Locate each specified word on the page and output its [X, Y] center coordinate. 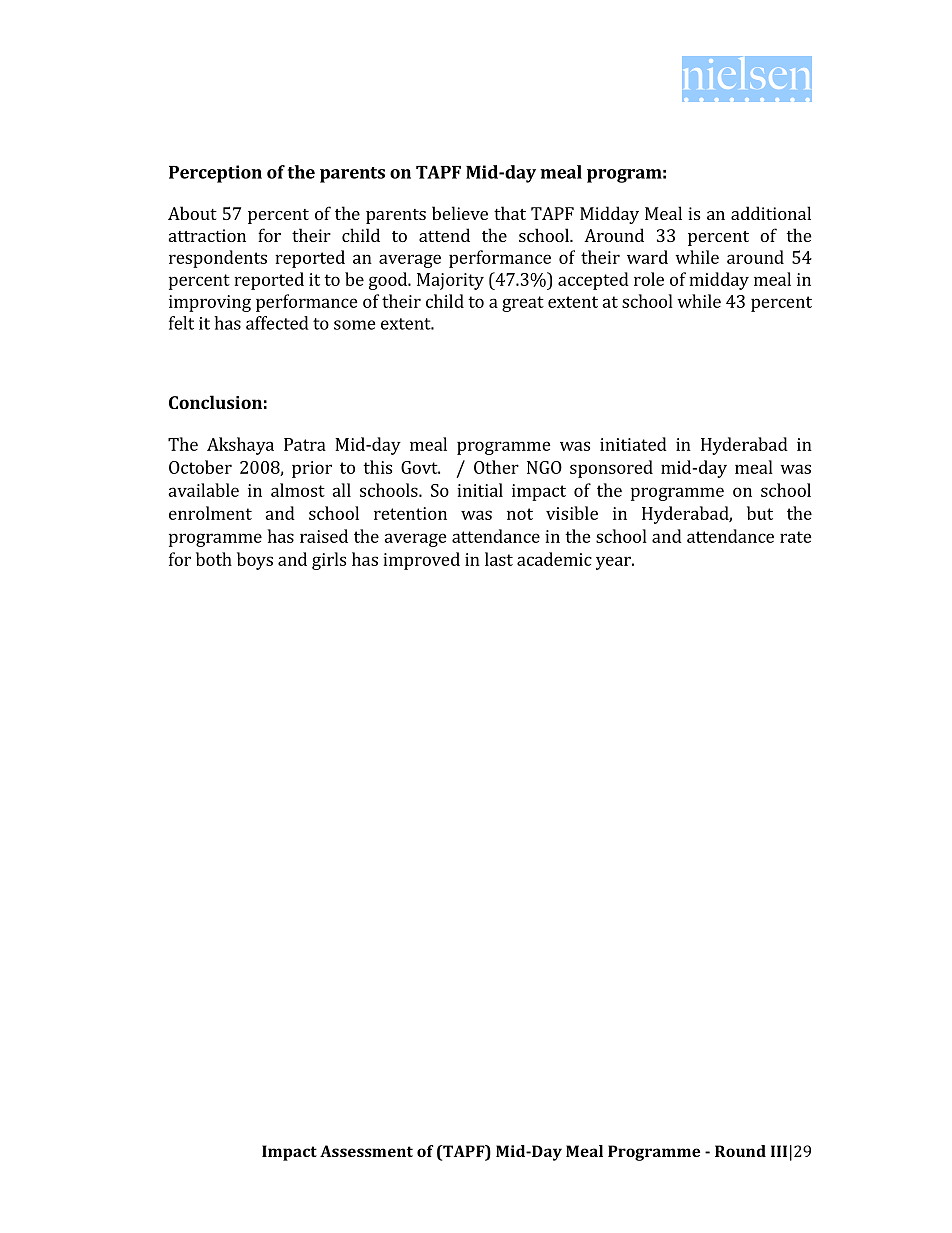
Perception [215, 174]
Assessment [366, 1151]
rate [796, 537]
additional [771, 213]
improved [421, 561]
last [499, 559]
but [760, 513]
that [510, 213]
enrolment [210, 513]
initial [480, 490]
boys [255, 561]
